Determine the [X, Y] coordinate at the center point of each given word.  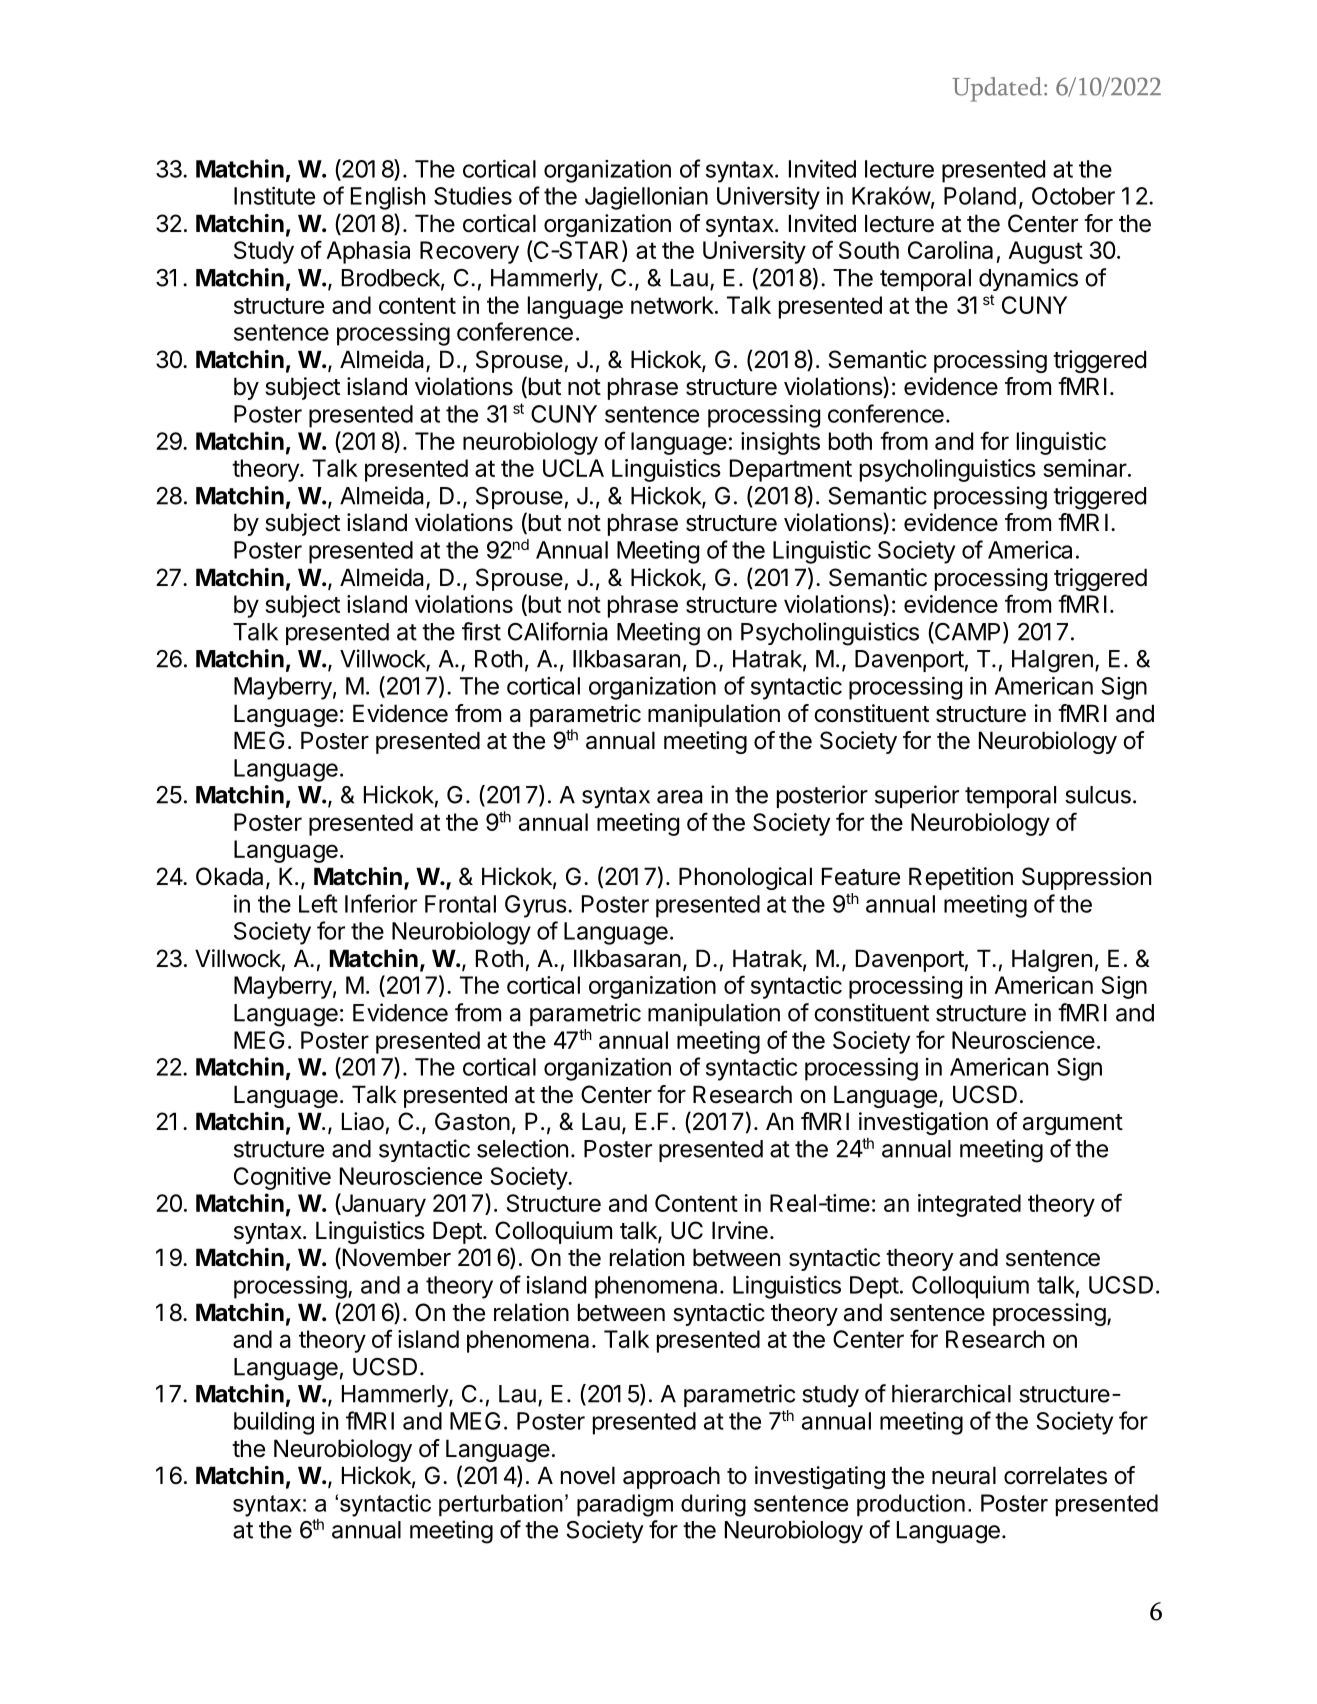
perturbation [501, 1505]
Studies [473, 196]
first [481, 631]
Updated [998, 89]
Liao [363, 1121]
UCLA [573, 468]
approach [671, 1477]
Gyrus [536, 906]
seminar [1085, 468]
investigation [923, 1123]
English [388, 198]
